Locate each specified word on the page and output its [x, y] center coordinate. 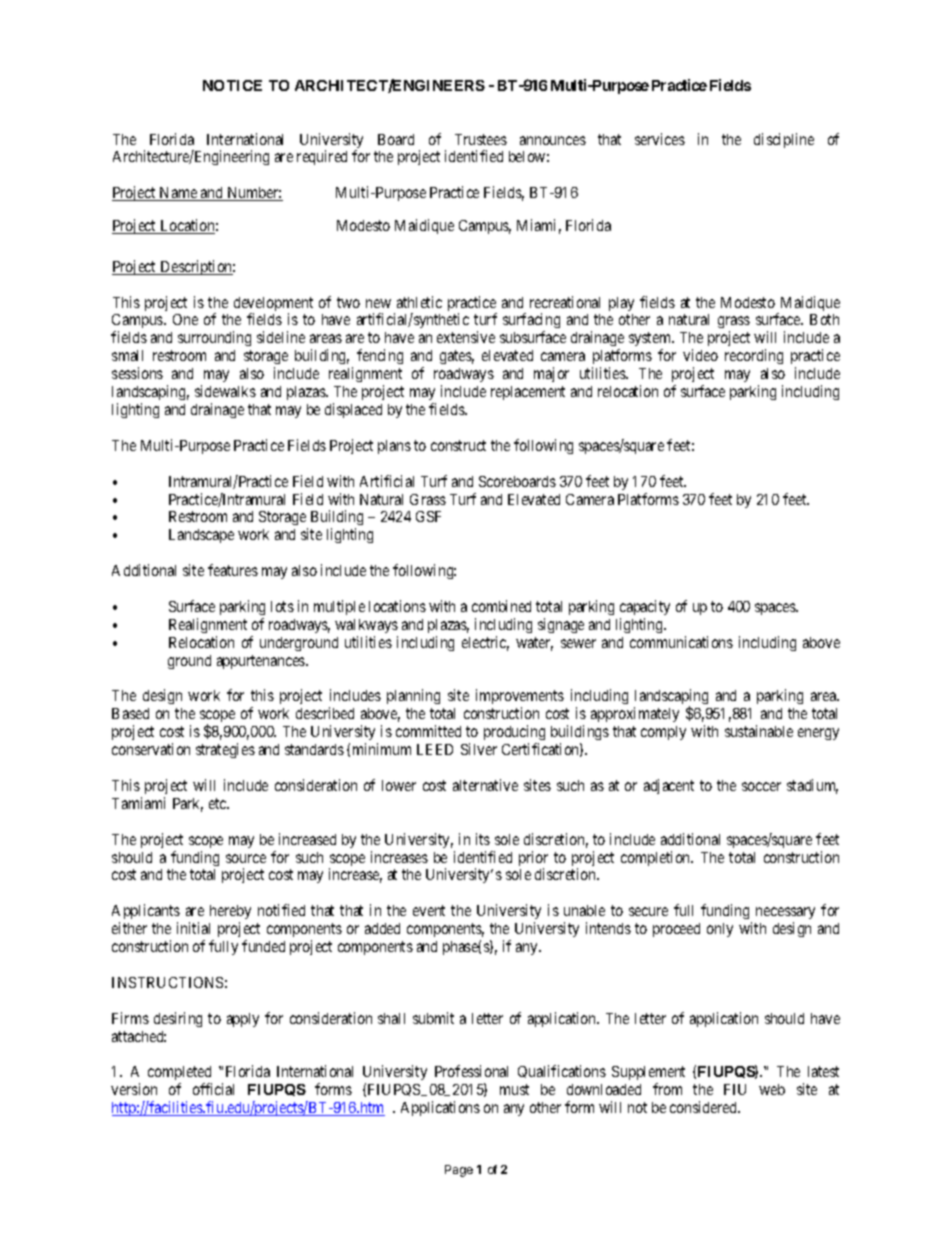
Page [459, 1171]
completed [180, 1075]
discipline [784, 140]
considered [705, 1107]
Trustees [481, 139]
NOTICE [232, 85]
